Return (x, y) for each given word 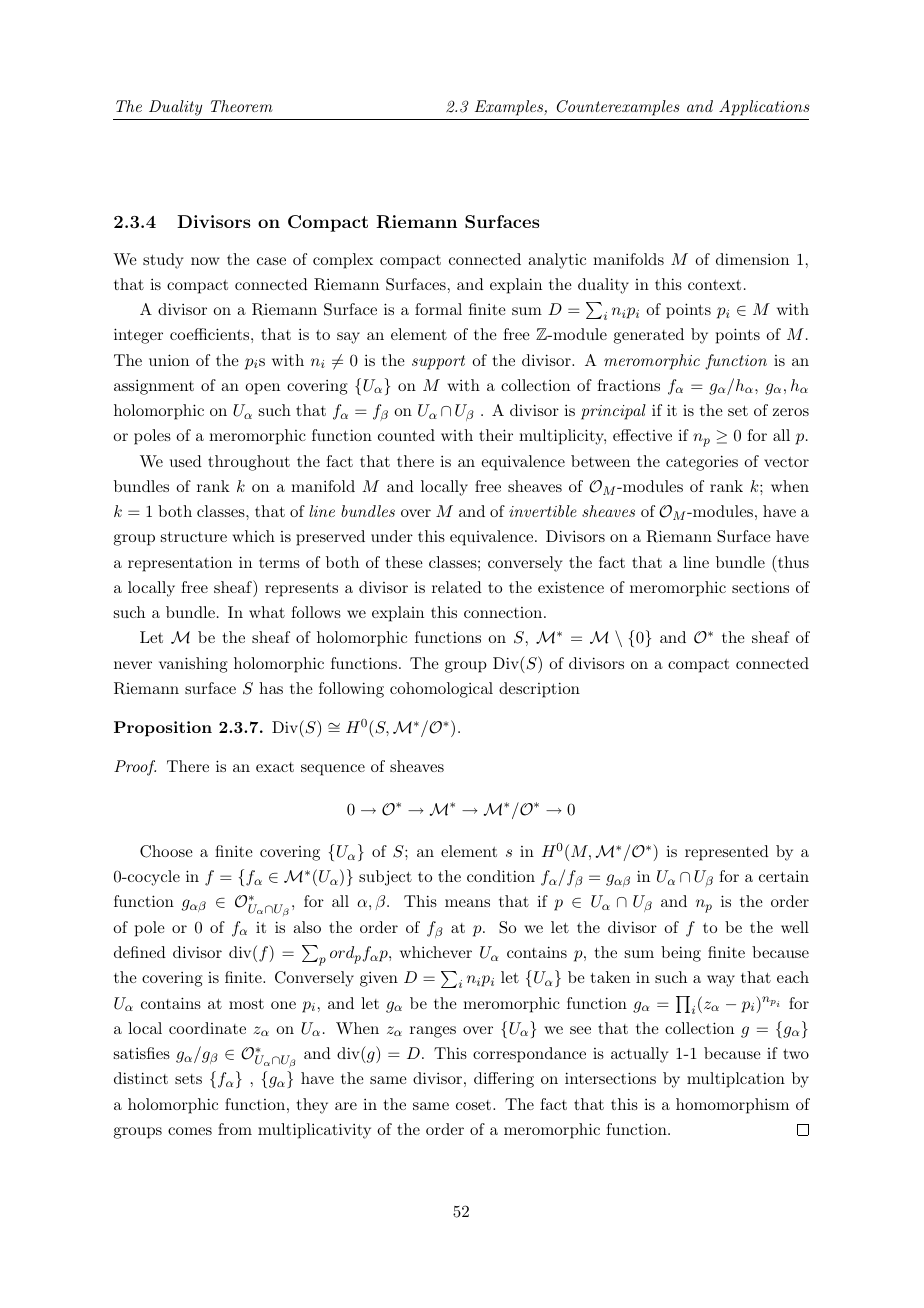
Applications (764, 108)
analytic (557, 261)
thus (792, 563)
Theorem (242, 106)
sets (188, 1079)
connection (504, 612)
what (267, 612)
